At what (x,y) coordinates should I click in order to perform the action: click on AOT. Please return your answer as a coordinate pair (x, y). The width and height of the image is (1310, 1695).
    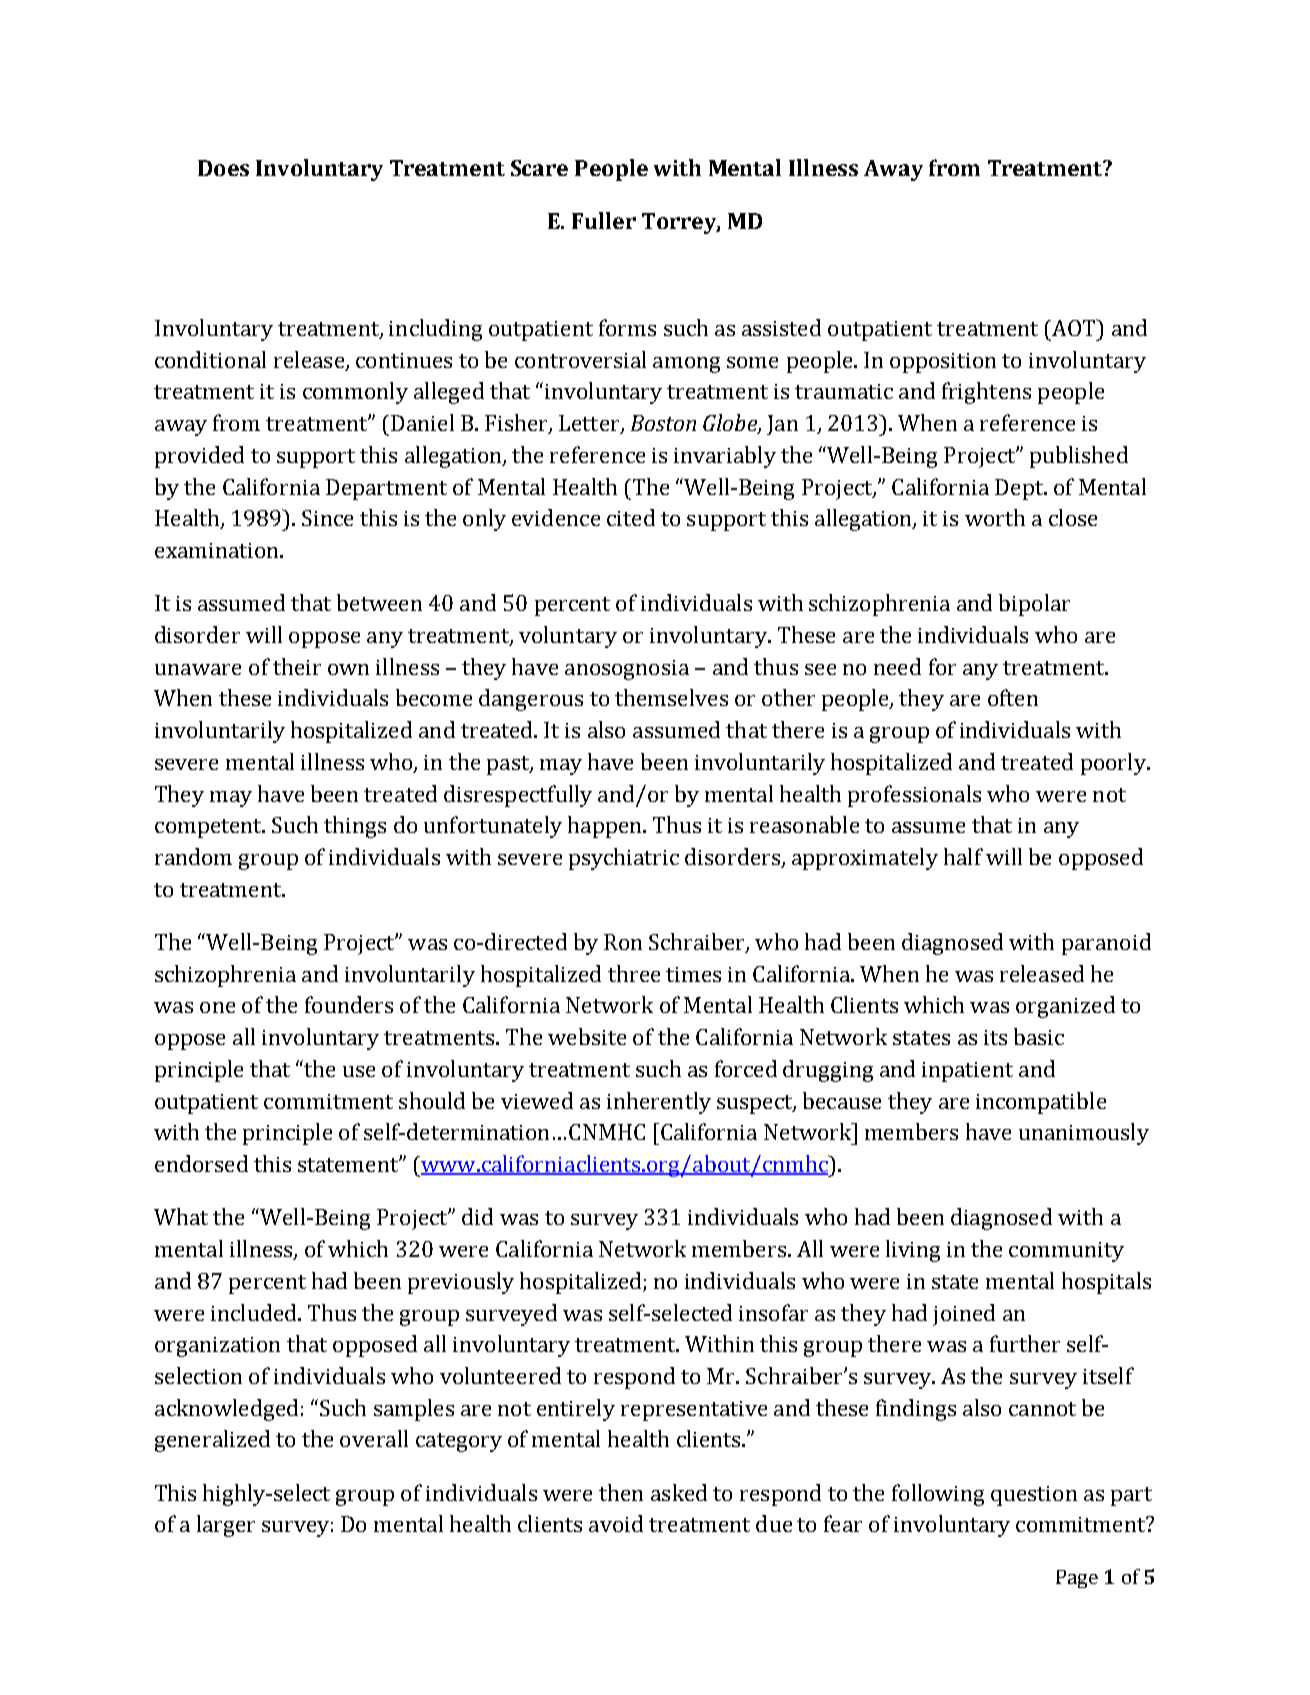
    Looking at the image, I should click on (1074, 327).
